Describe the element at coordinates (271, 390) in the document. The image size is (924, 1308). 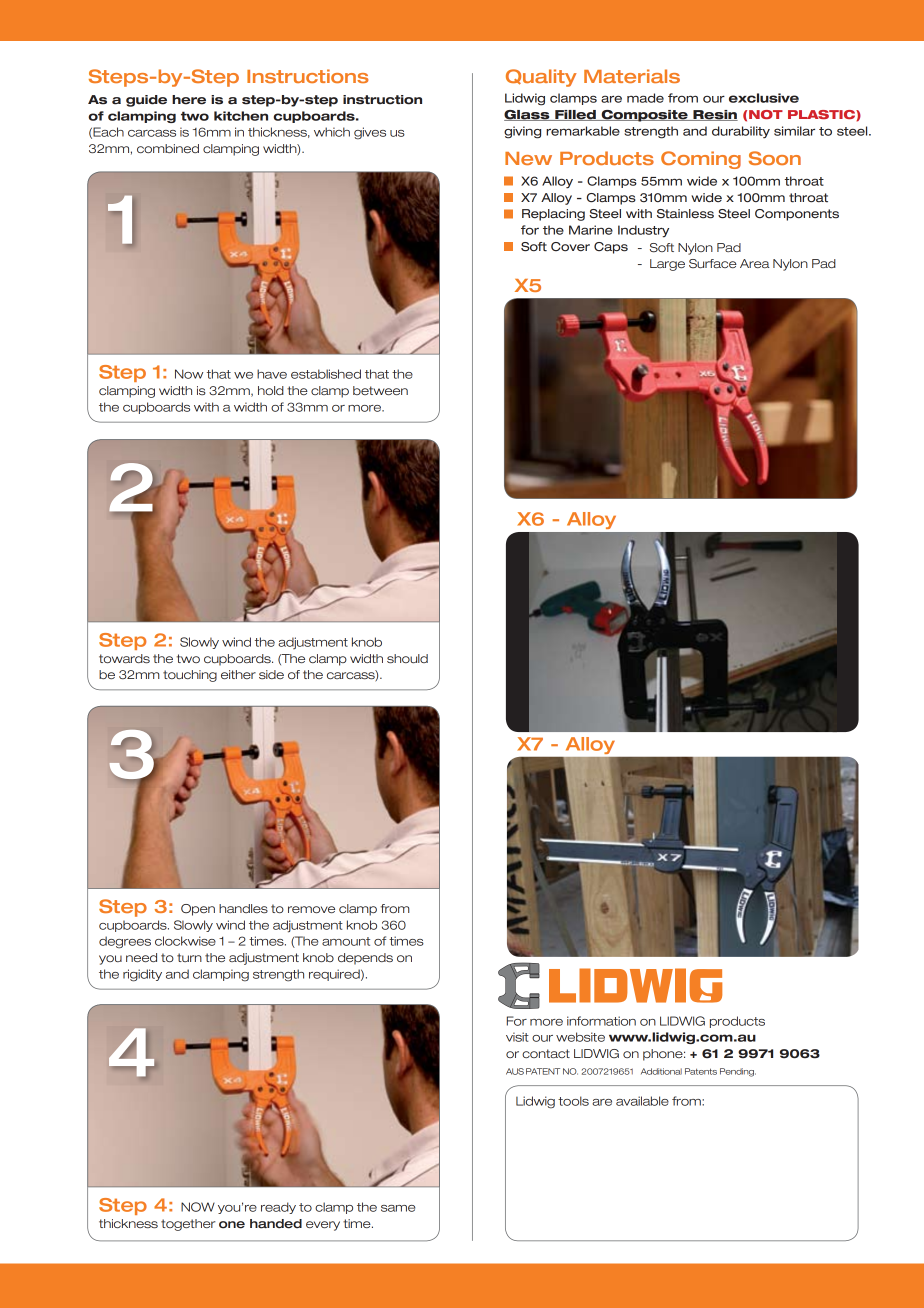
I see `hold` at that location.
